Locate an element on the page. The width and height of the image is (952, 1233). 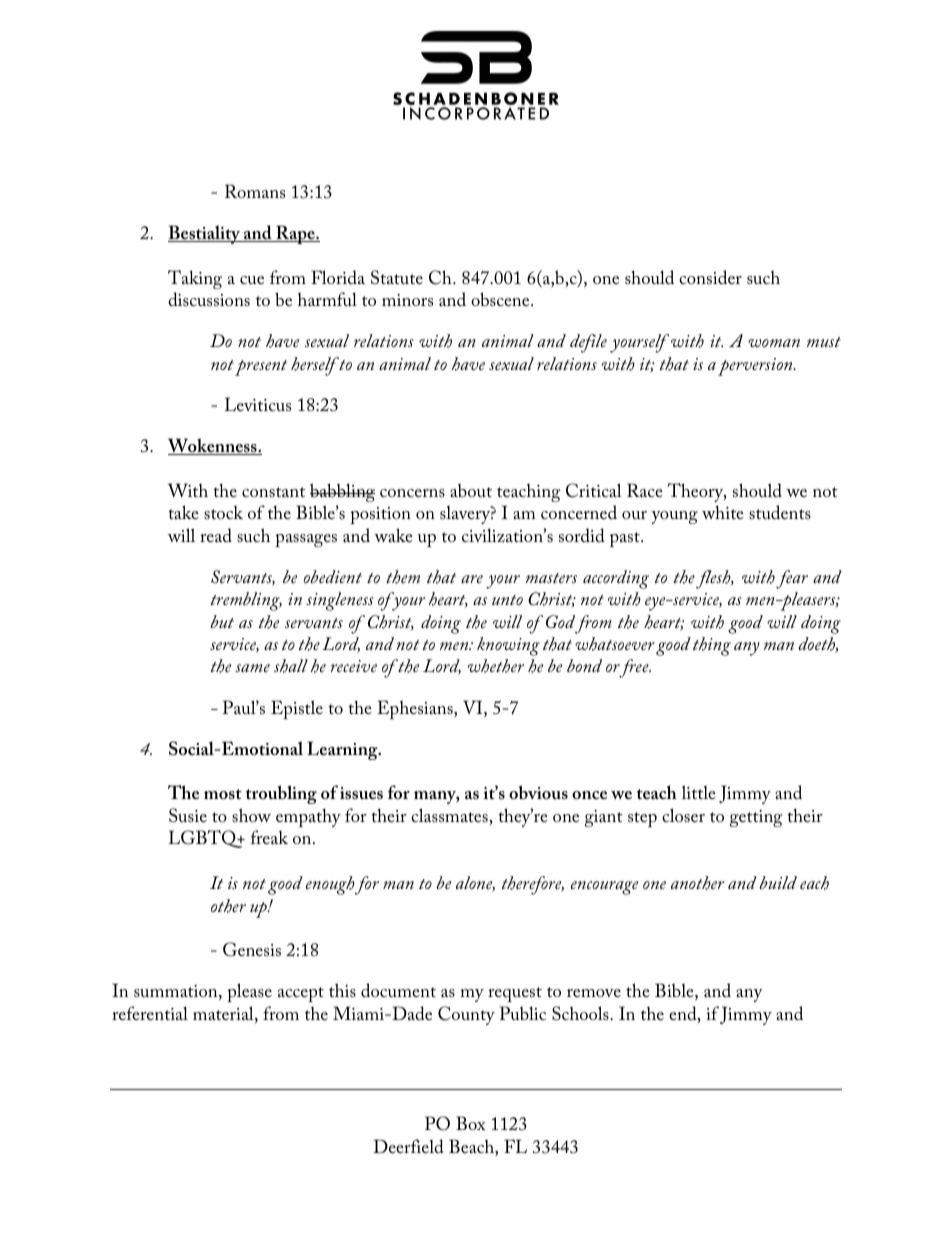
referential is located at coordinates (150, 1013).
